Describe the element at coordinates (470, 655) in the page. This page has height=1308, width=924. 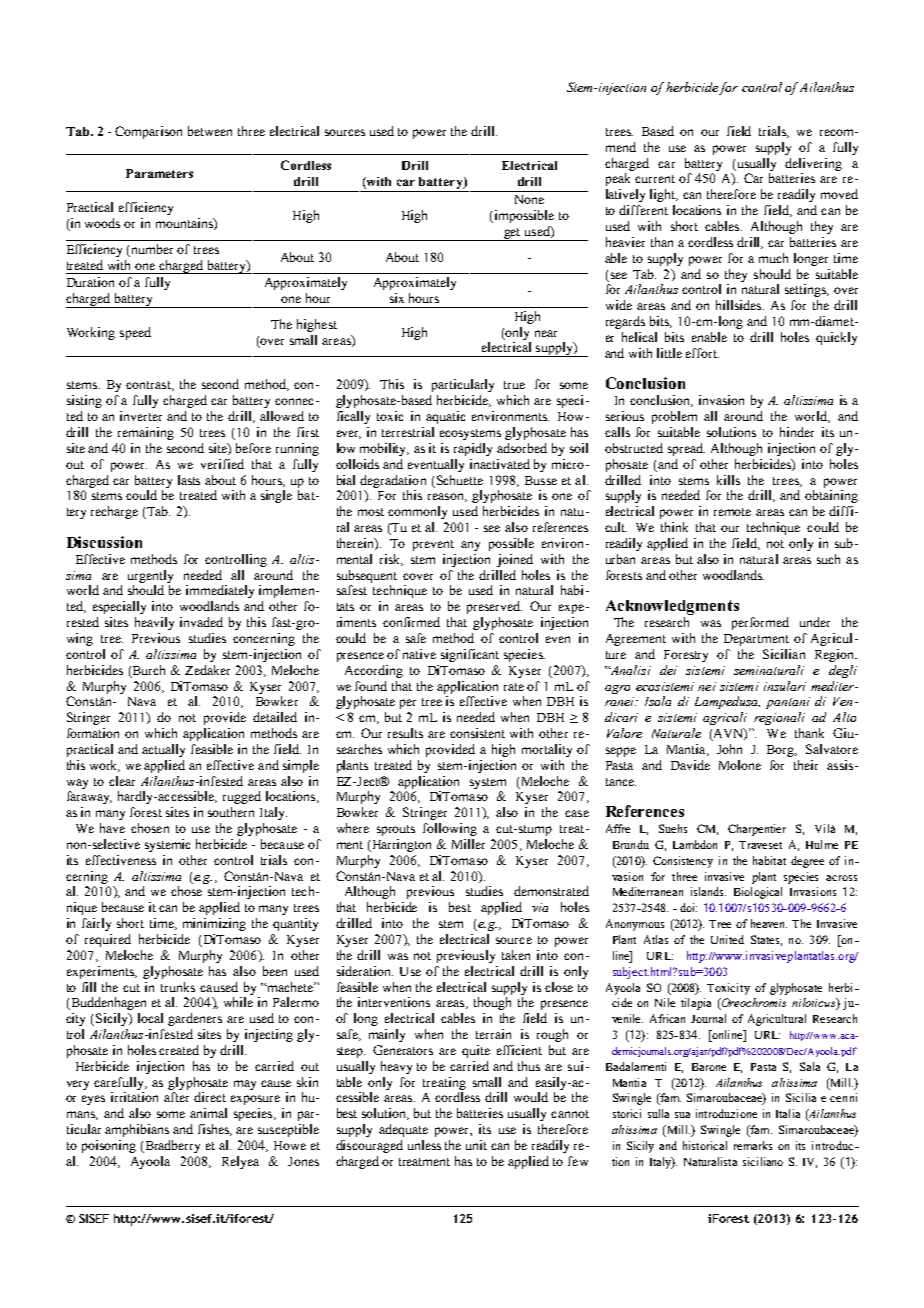
I see `significant` at that location.
